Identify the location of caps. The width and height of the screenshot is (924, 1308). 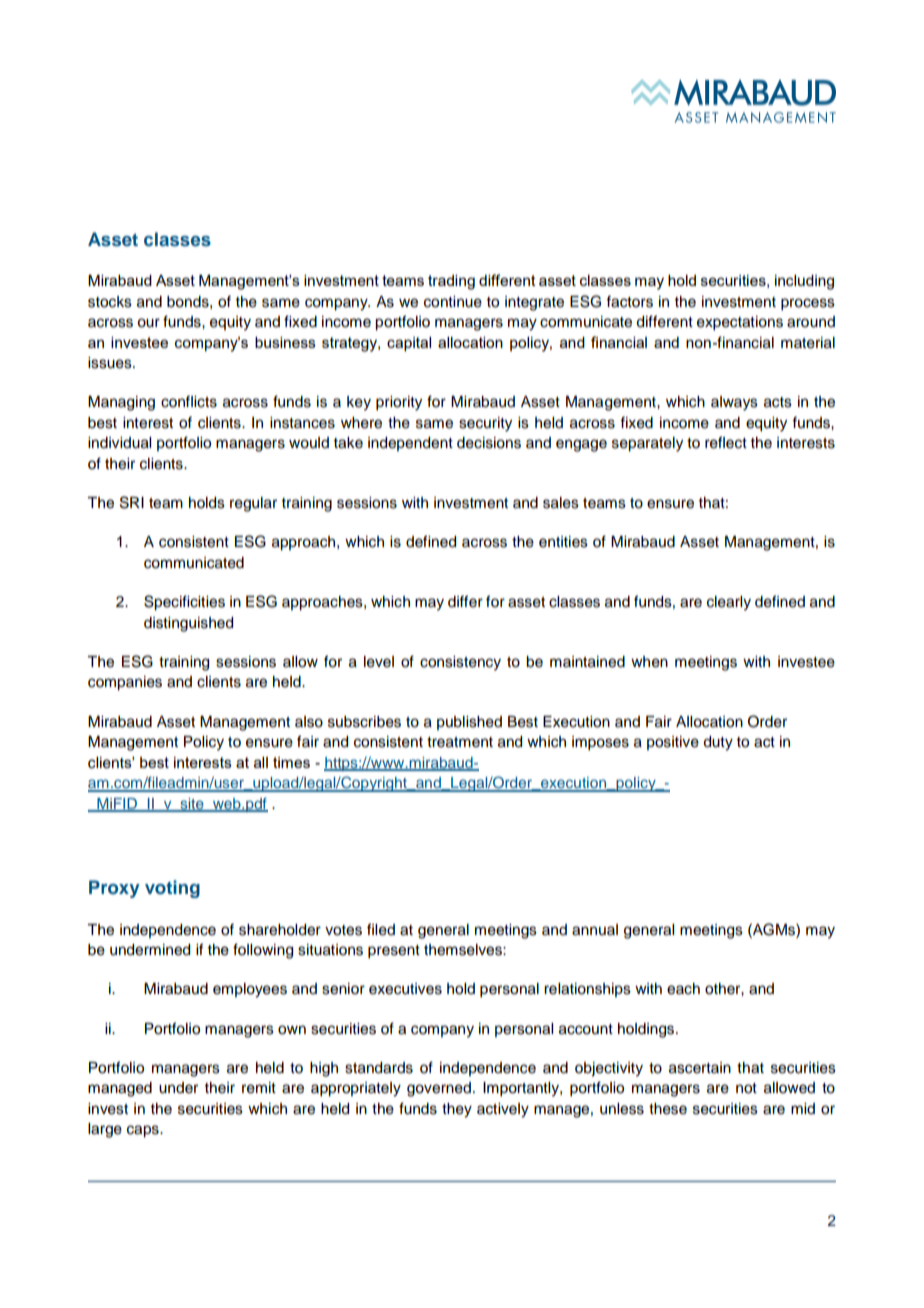
(144, 1131).
